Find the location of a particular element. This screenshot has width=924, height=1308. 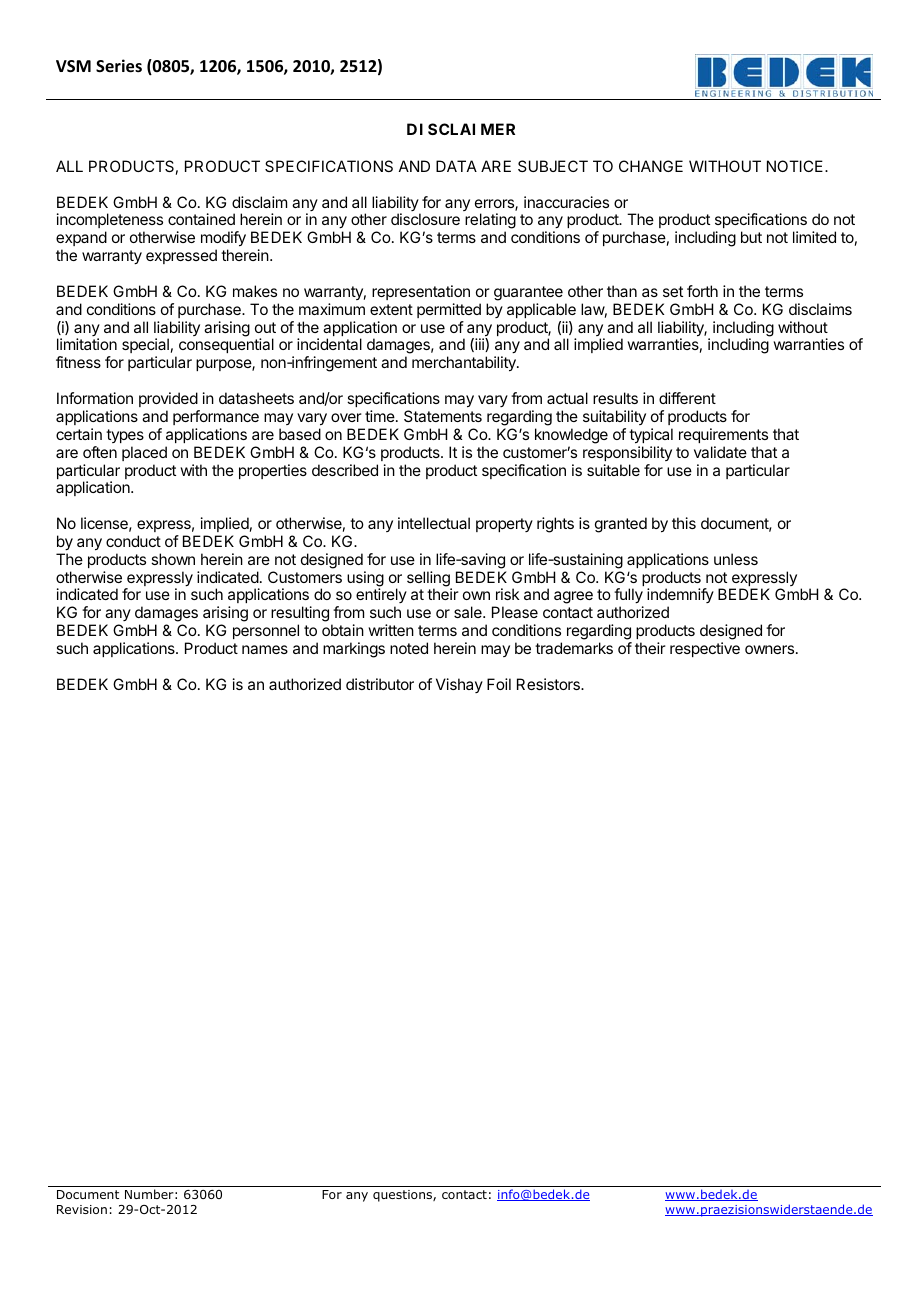

different is located at coordinates (687, 398).
